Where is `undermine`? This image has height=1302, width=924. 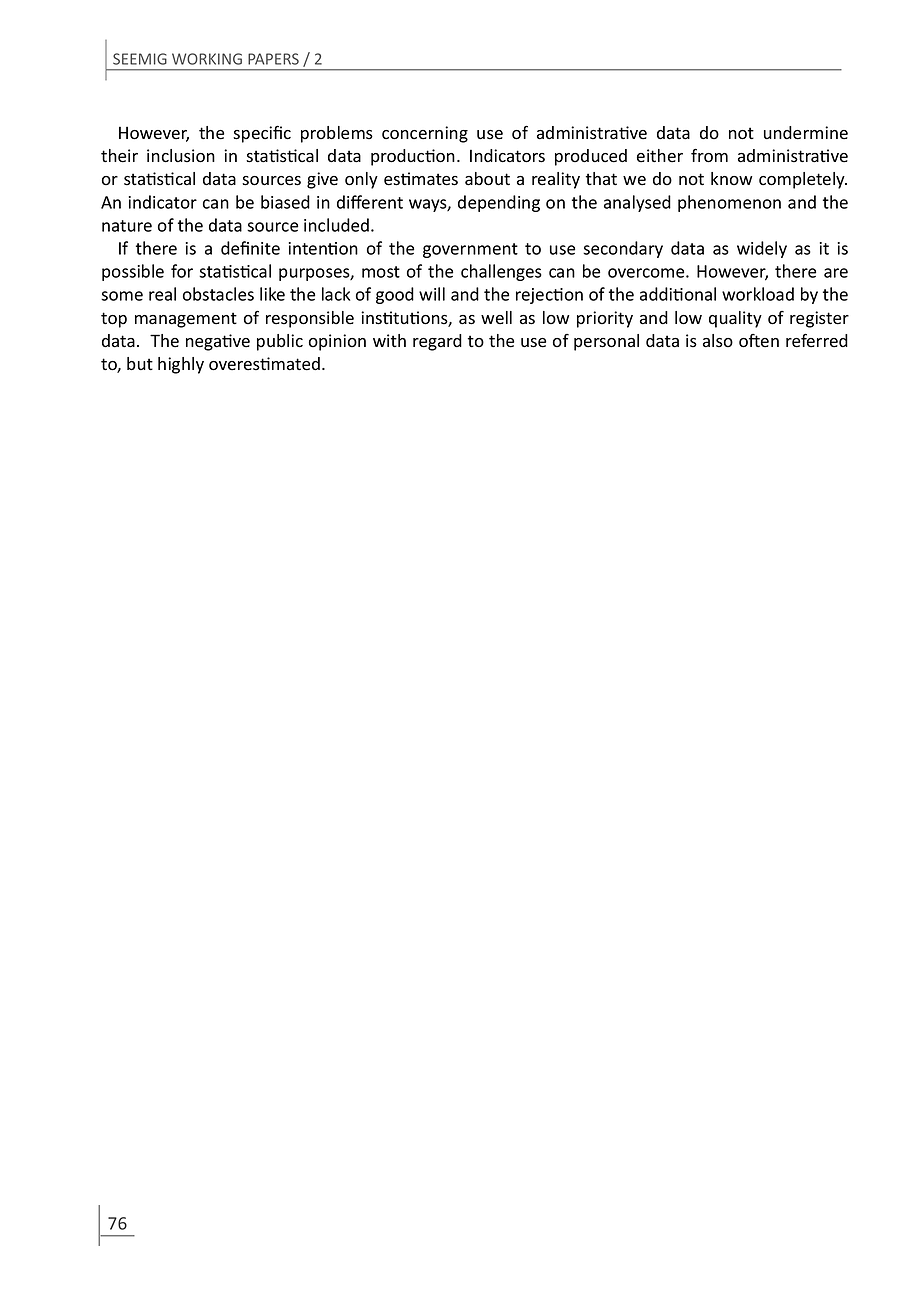
undermine is located at coordinates (806, 133).
